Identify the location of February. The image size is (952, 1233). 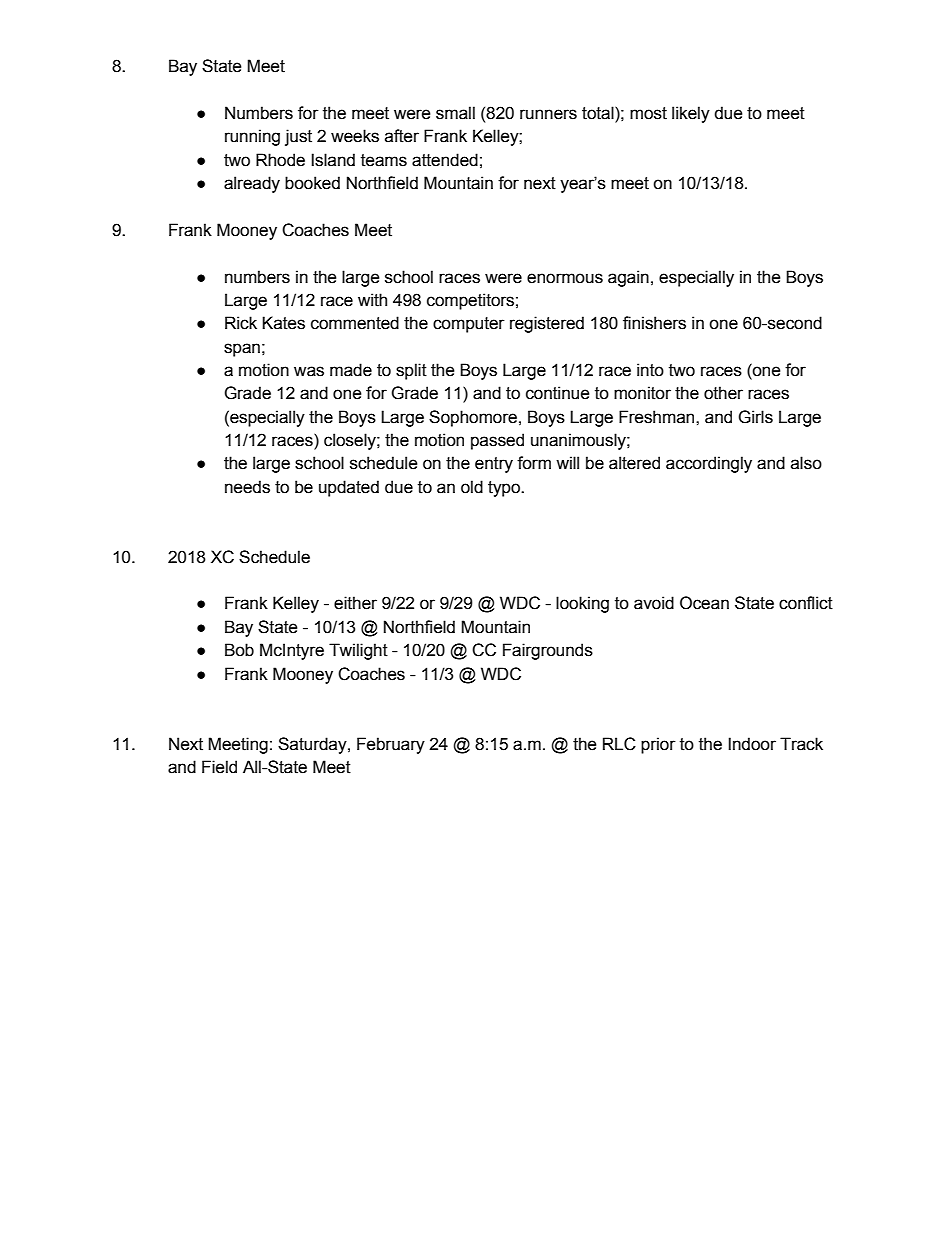
(391, 745).
